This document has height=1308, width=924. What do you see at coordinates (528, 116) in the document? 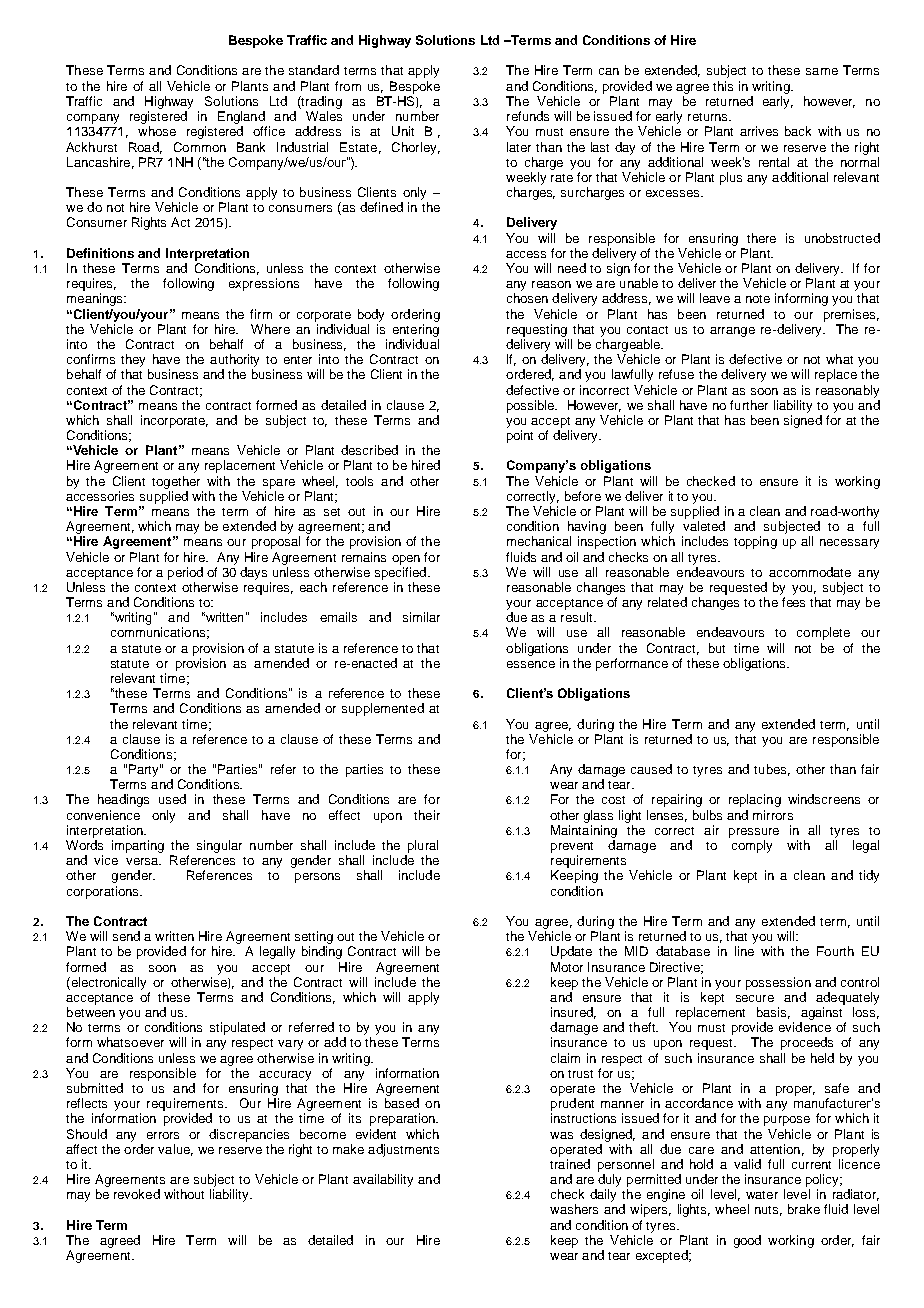
I see `refunds` at bounding box center [528, 116].
